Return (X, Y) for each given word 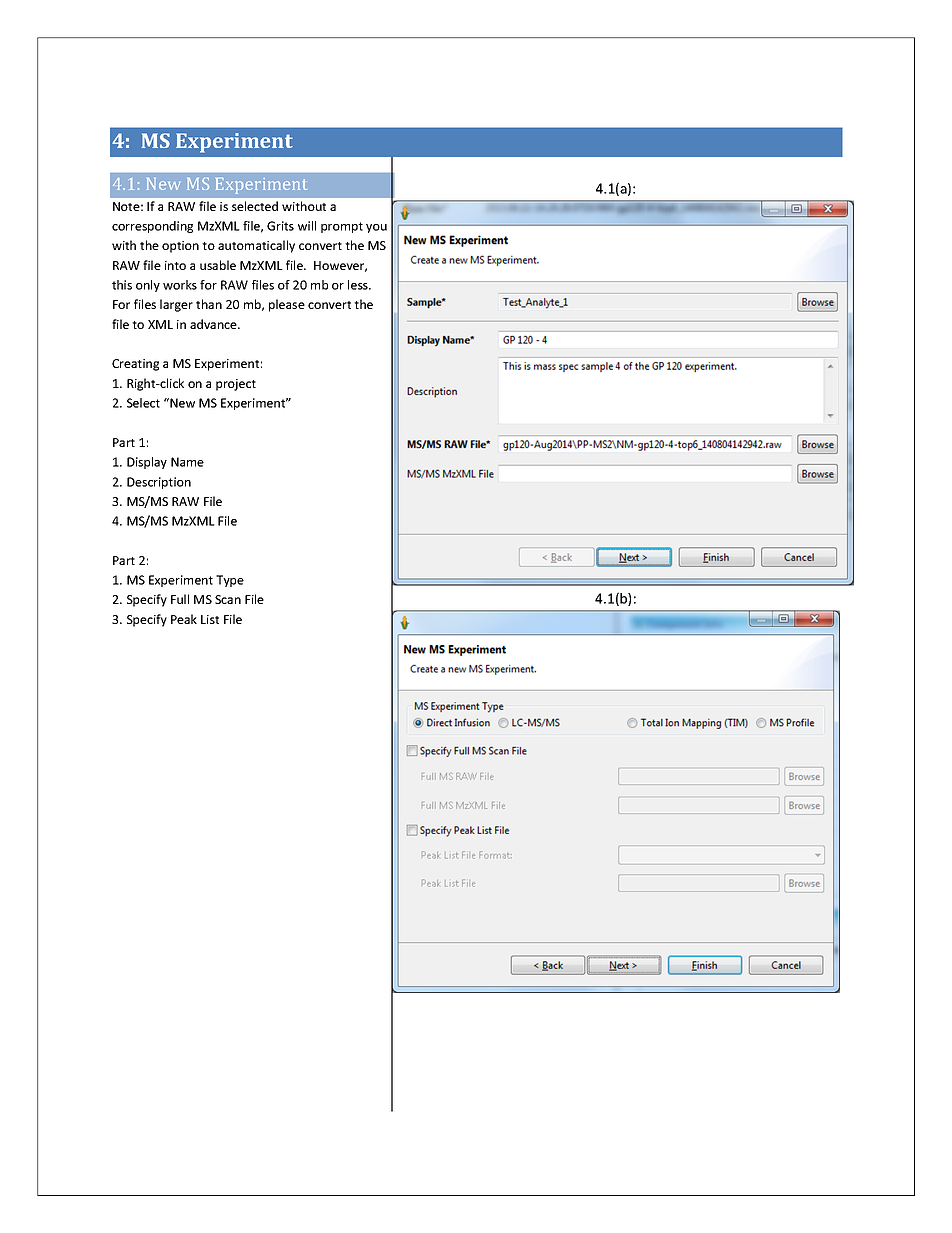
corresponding (152, 227)
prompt (342, 227)
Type (230, 581)
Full (180, 599)
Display (147, 463)
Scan (228, 599)
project (236, 385)
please (287, 305)
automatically (256, 246)
